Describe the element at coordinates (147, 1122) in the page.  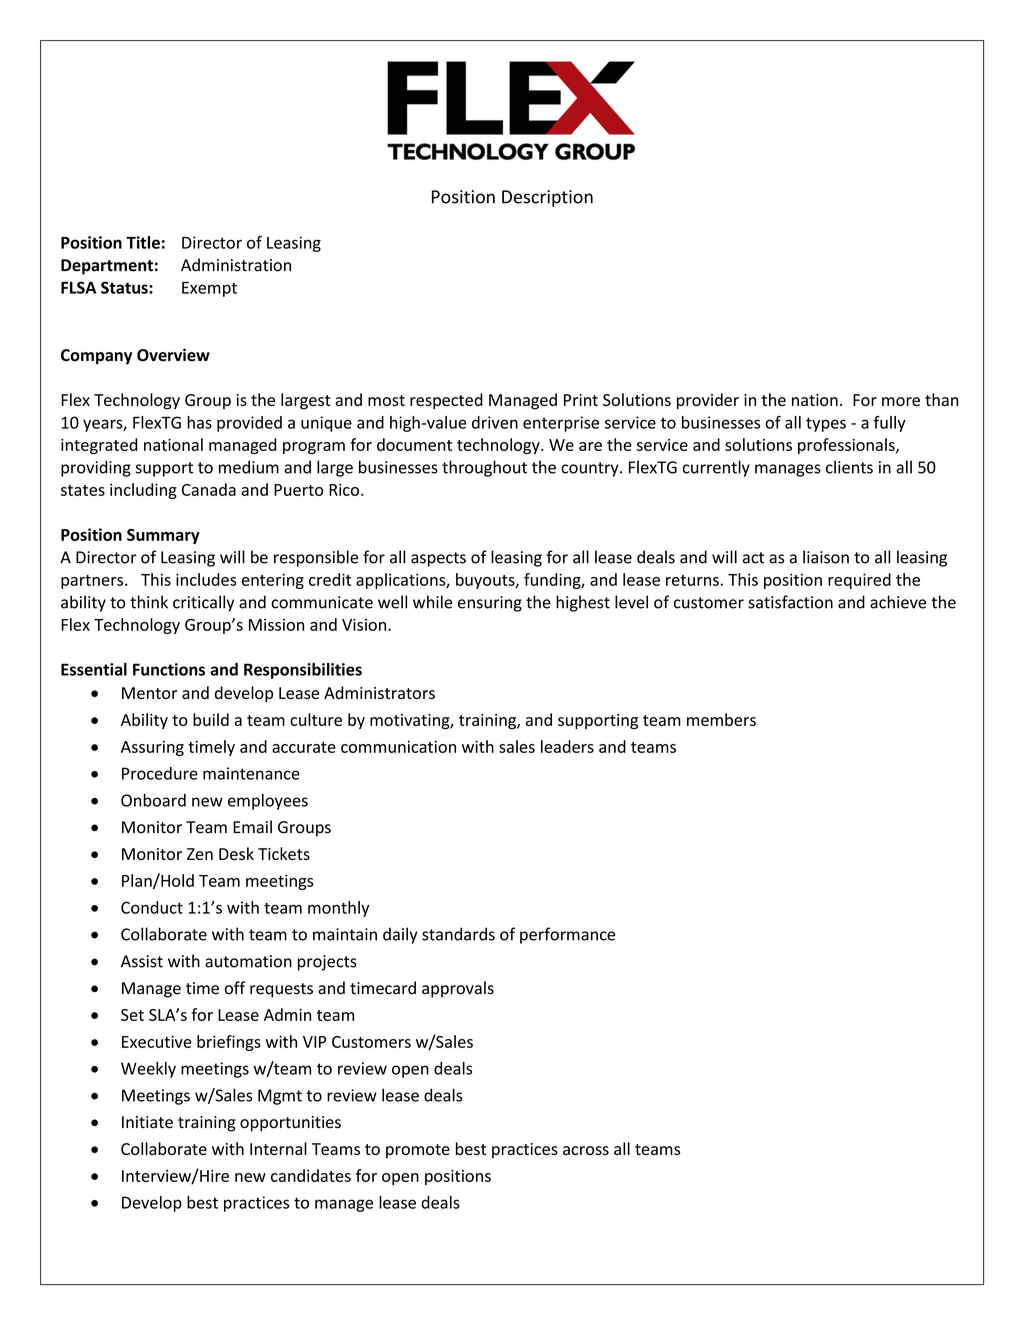
I see `Initiate` at that location.
